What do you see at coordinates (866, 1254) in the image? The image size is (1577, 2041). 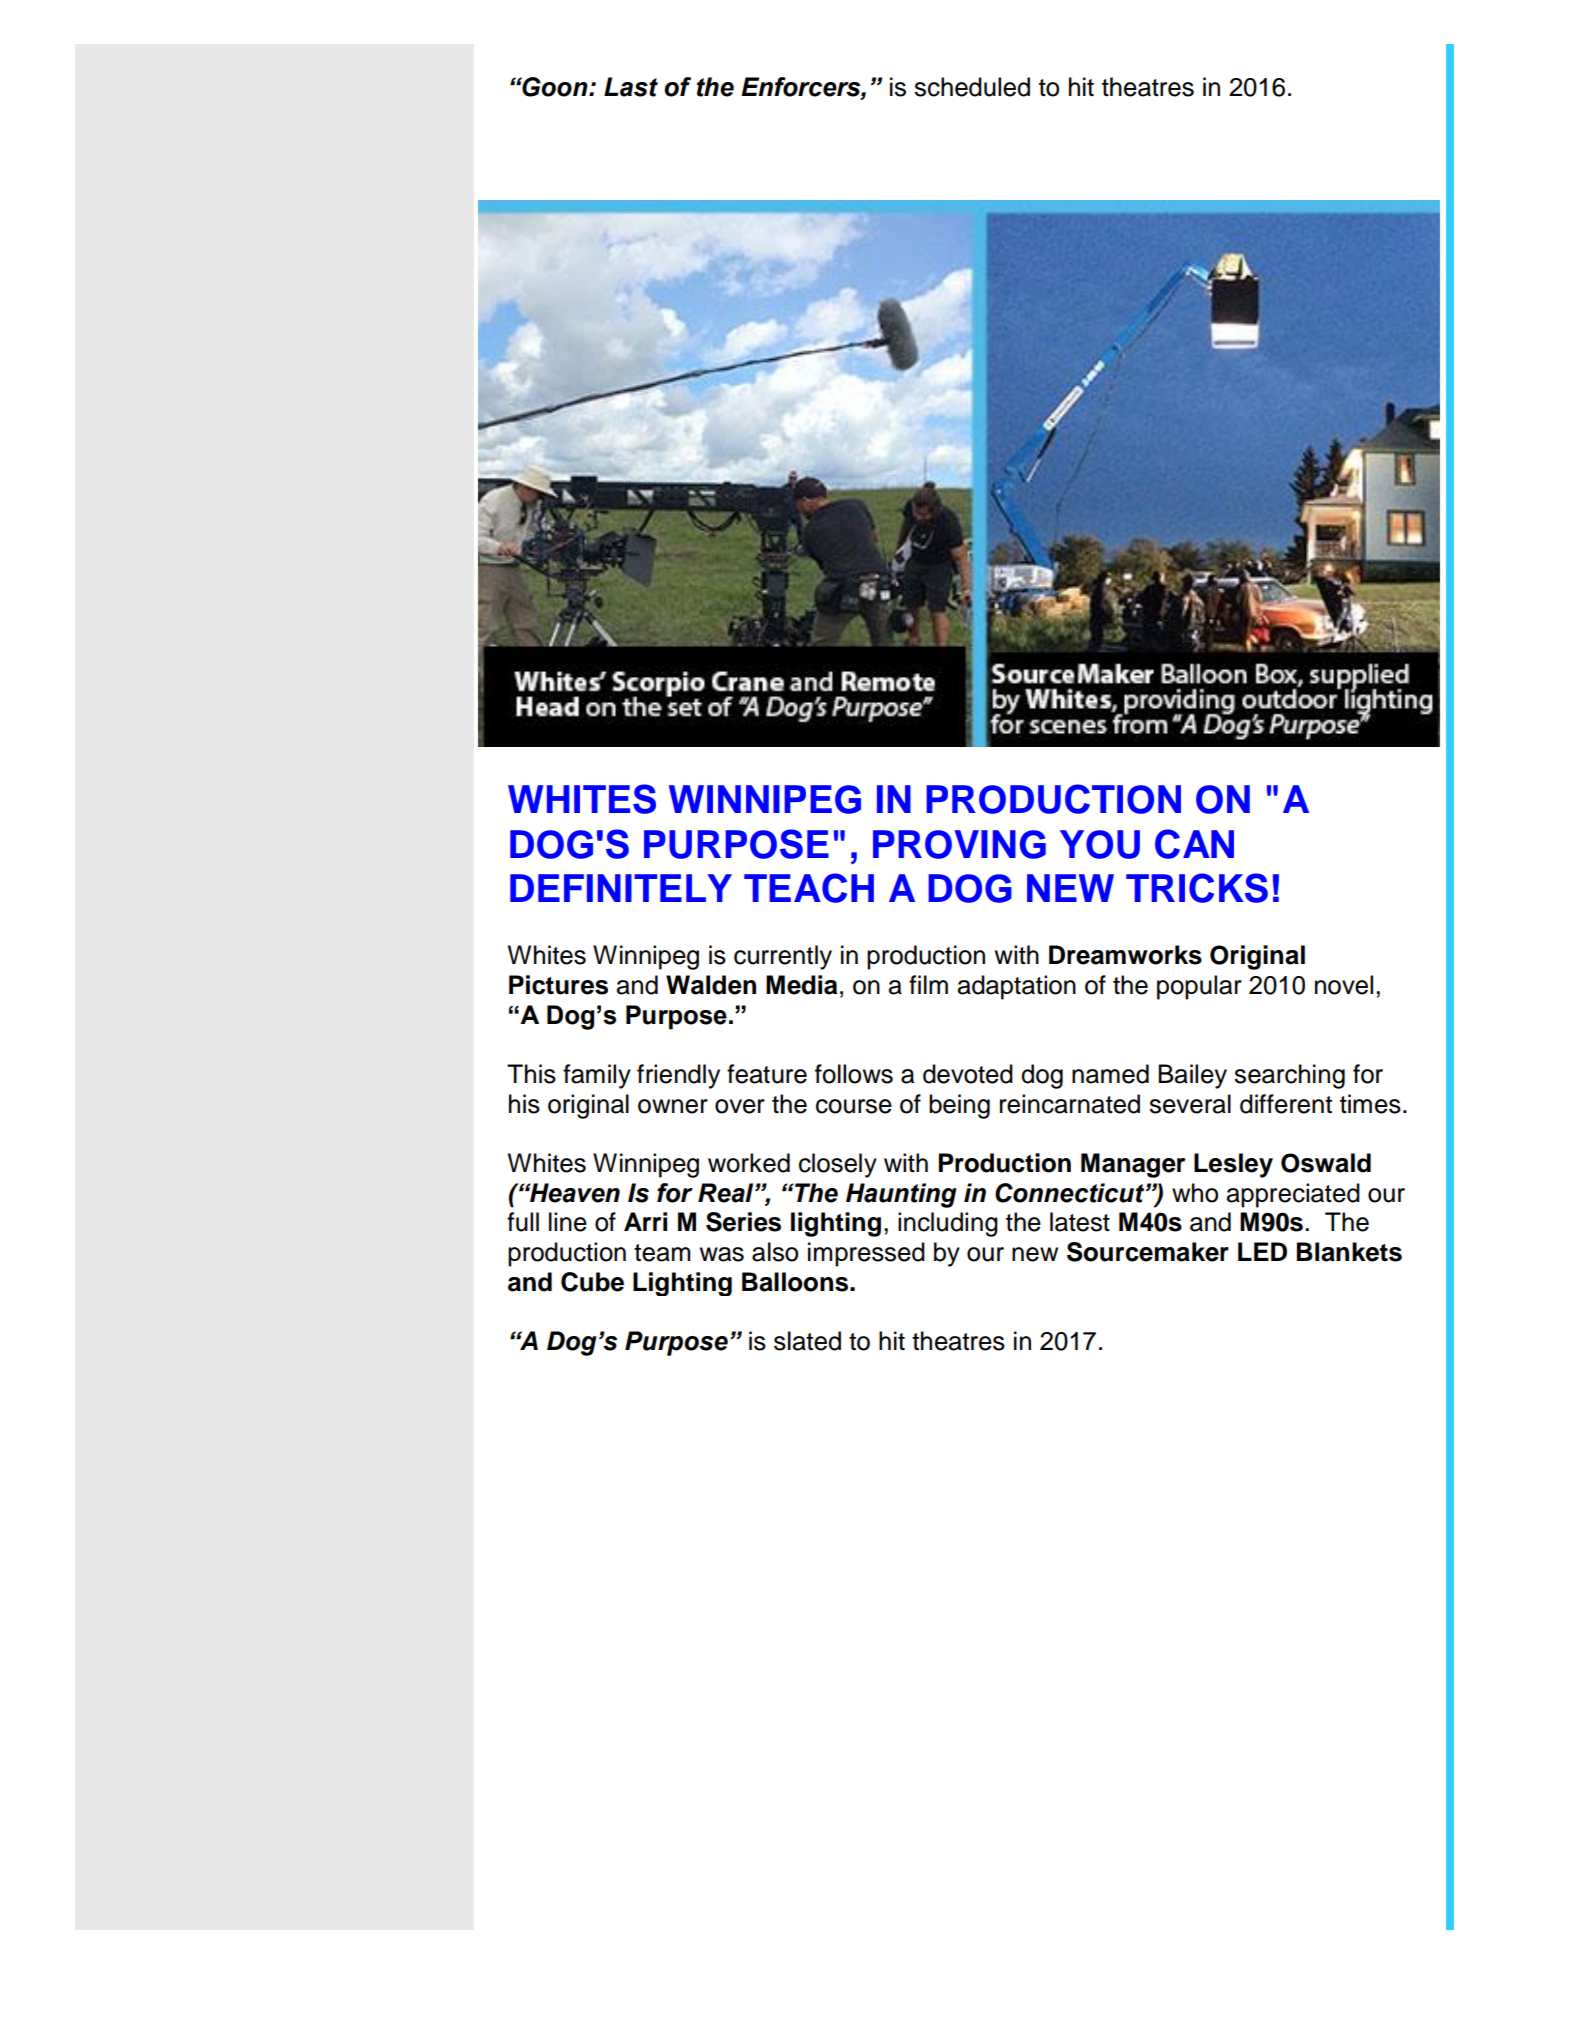 I see `impressed` at bounding box center [866, 1254].
